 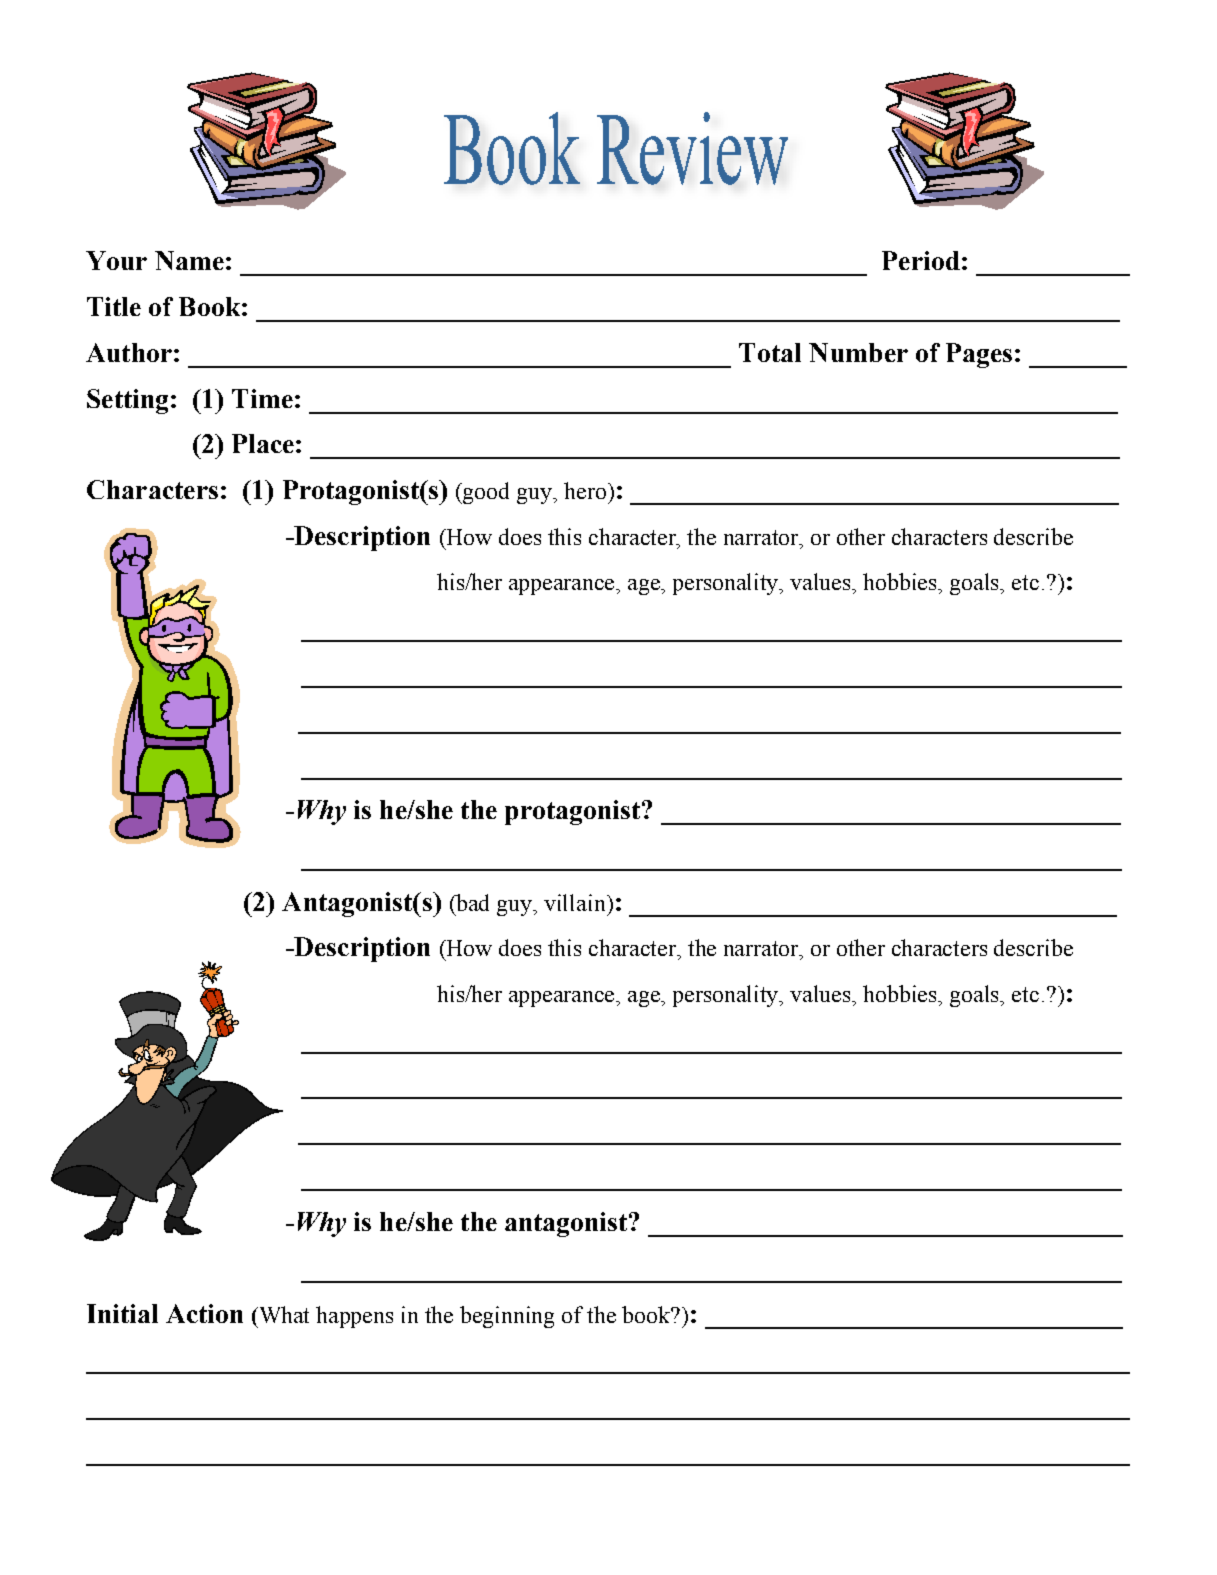 What do you see at coordinates (189, 260) in the screenshot?
I see `Name` at bounding box center [189, 260].
